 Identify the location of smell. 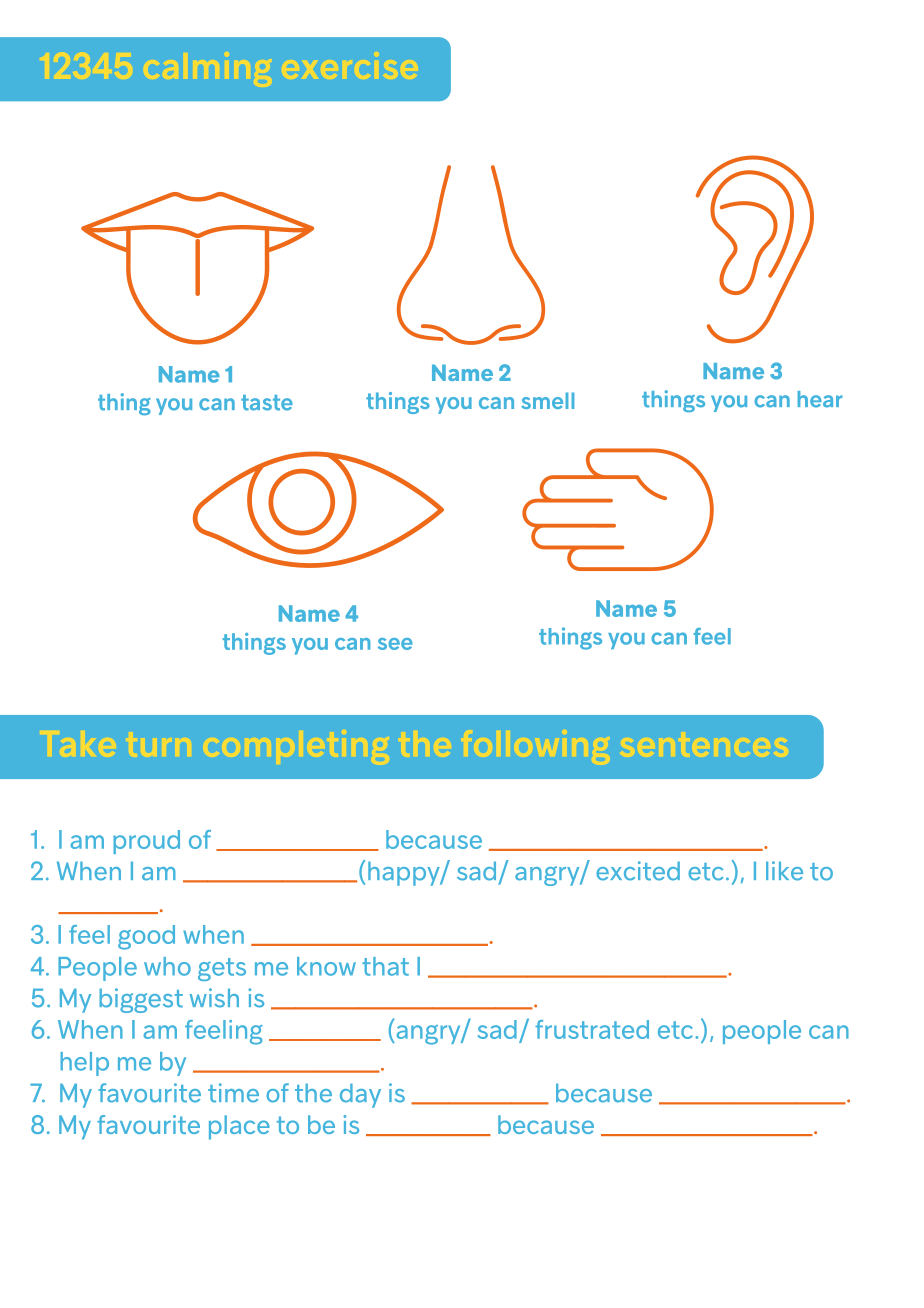
(547, 400).
